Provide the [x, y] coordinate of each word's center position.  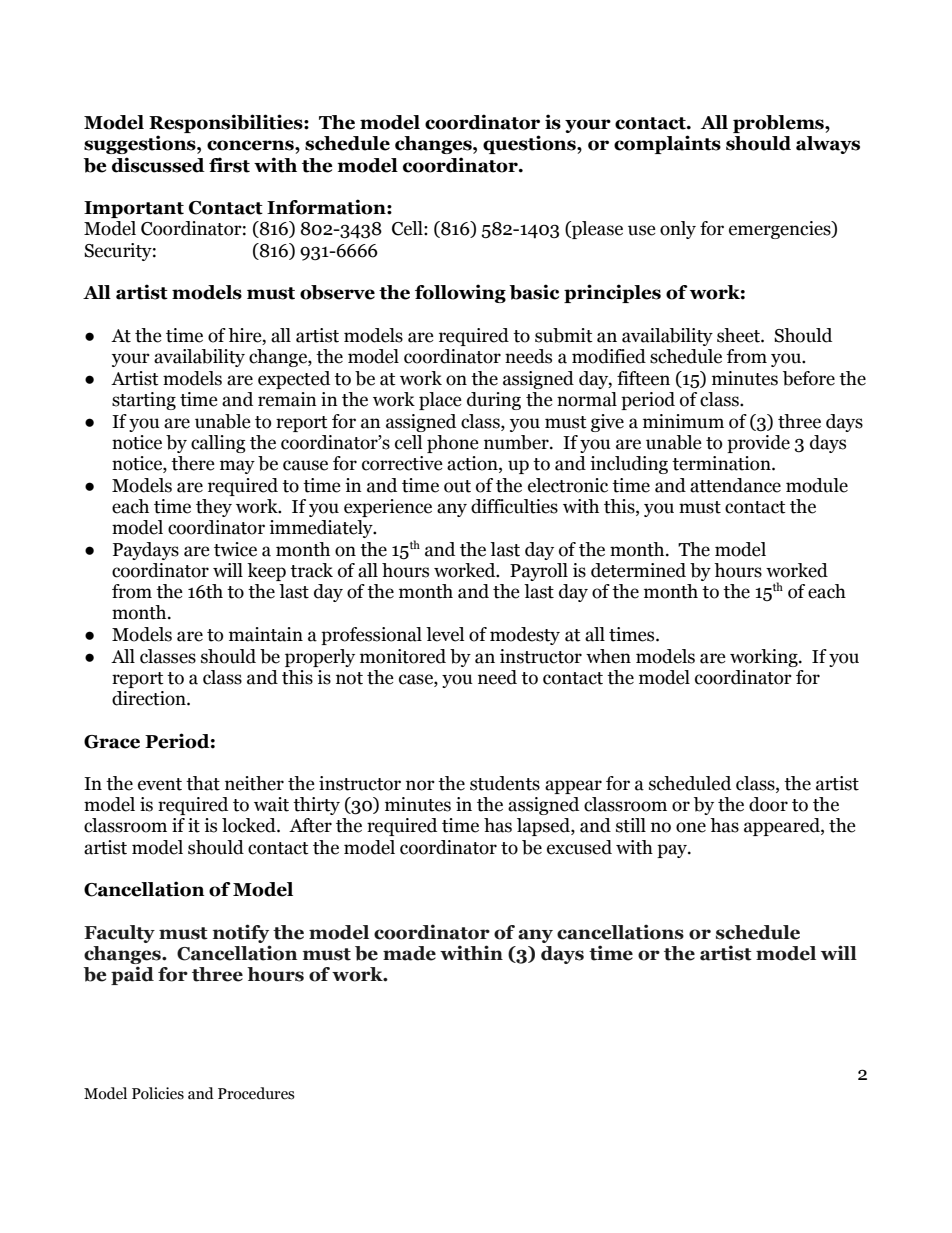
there [193, 463]
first [229, 165]
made [409, 953]
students [505, 783]
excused [579, 847]
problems [779, 124]
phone [453, 444]
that [203, 783]
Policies [158, 1093]
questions [530, 144]
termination [722, 463]
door [768, 804]
